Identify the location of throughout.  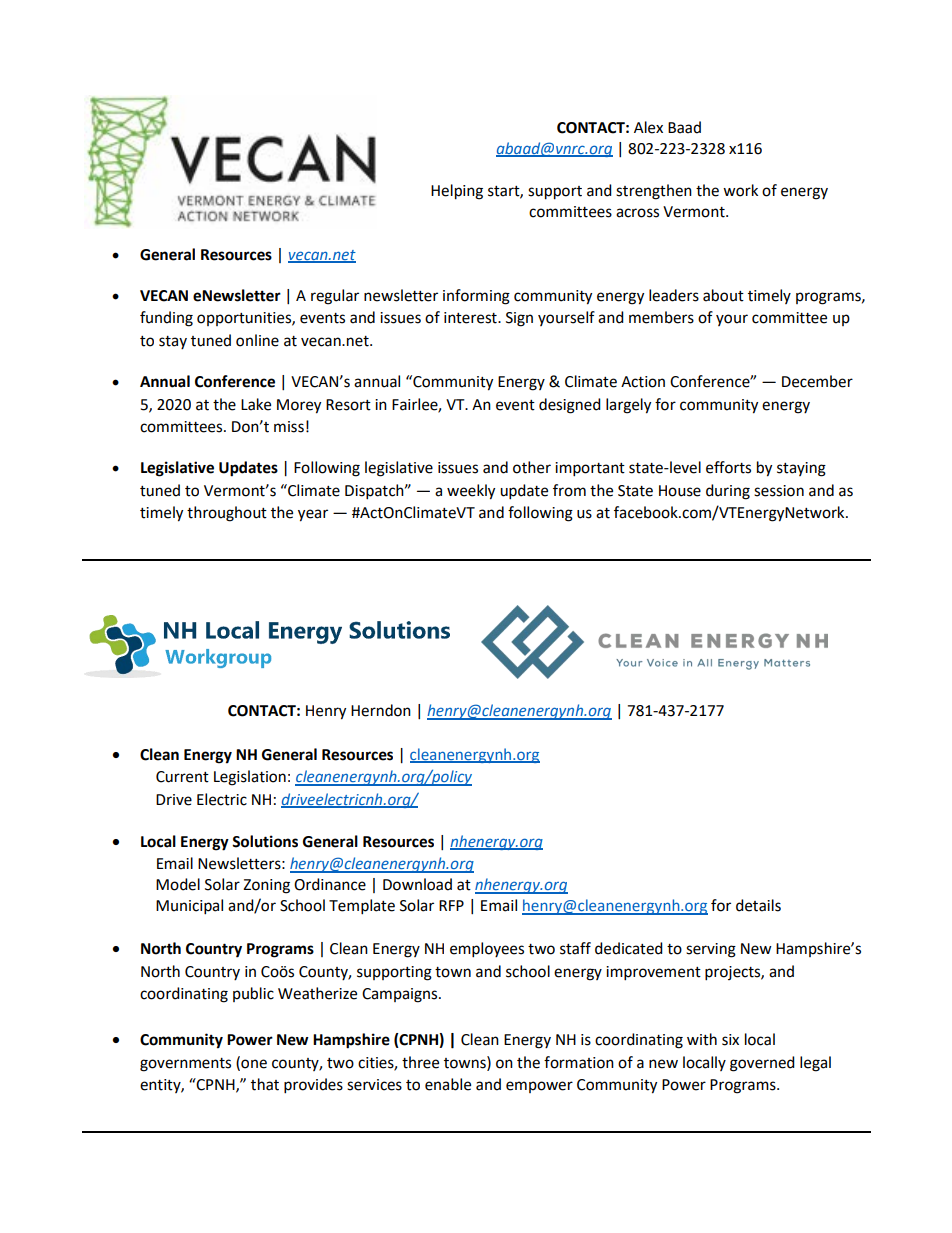
(227, 514).
